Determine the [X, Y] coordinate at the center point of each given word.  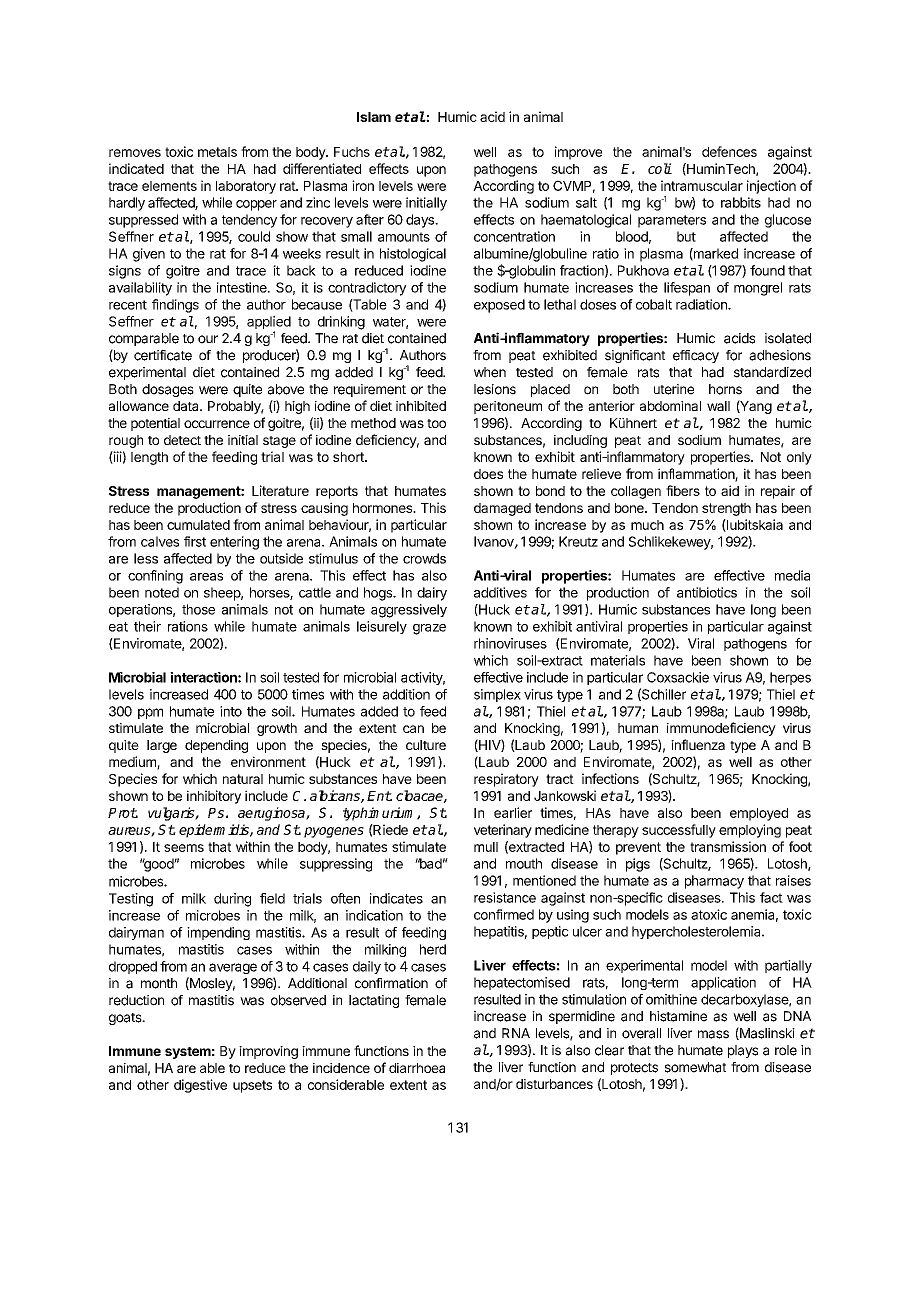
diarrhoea [417, 1068]
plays [743, 1051]
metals [217, 152]
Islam [374, 117]
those [198, 609]
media [792, 575]
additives [500, 592]
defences [729, 151]
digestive [200, 1086]
